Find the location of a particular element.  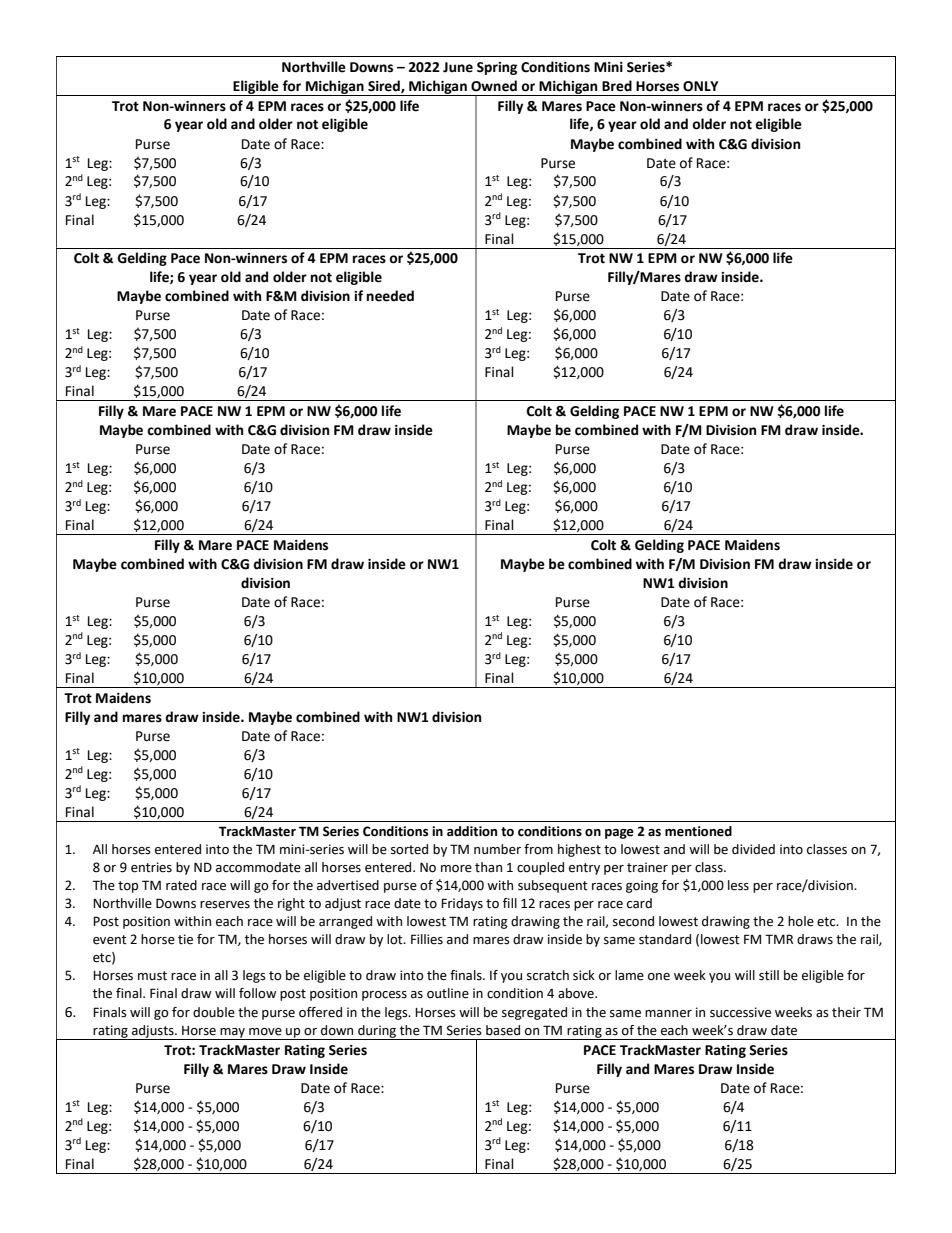

needed is located at coordinates (390, 296).
